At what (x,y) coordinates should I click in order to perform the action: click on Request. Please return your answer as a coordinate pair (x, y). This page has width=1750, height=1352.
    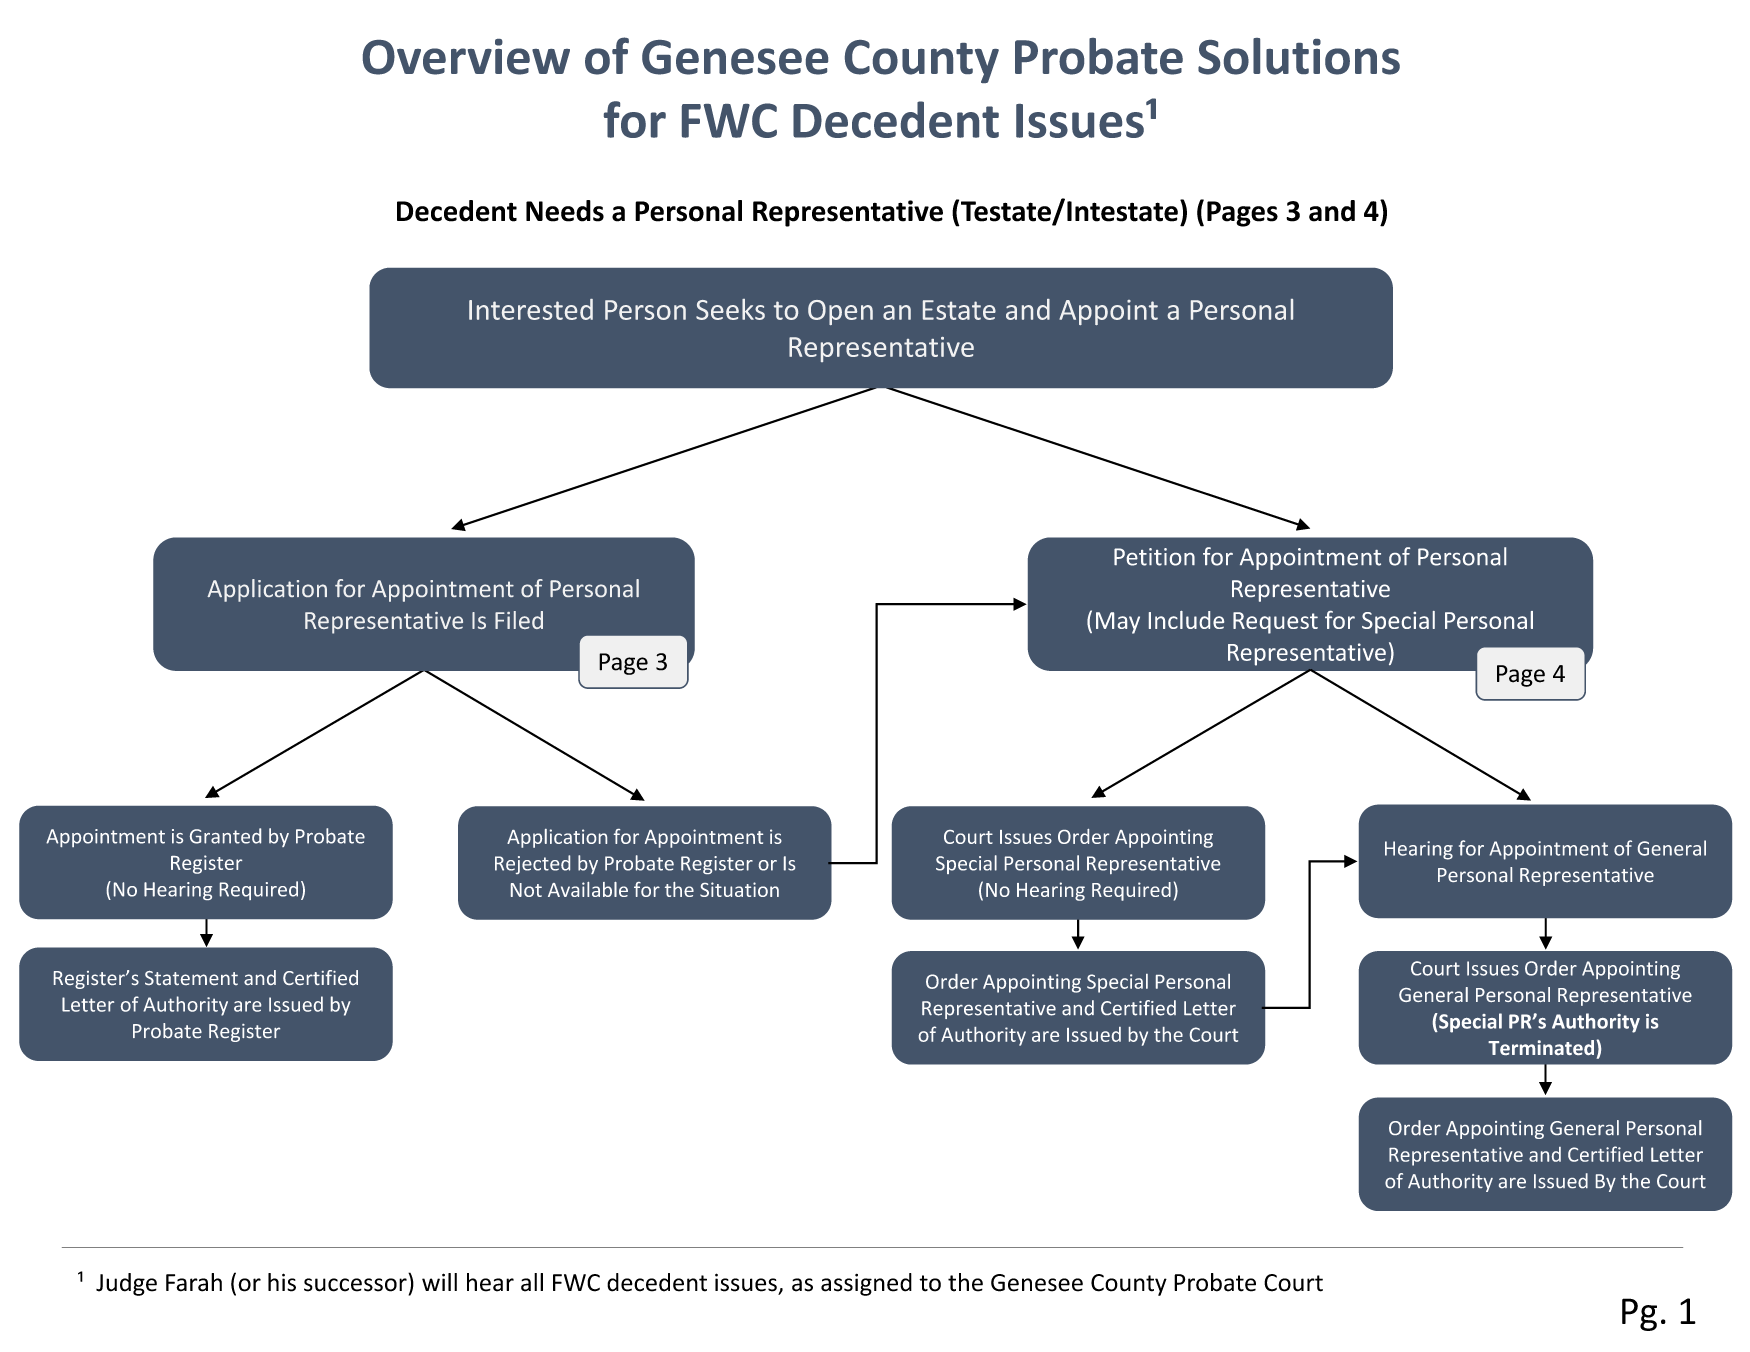
    Looking at the image, I should click on (1275, 623).
